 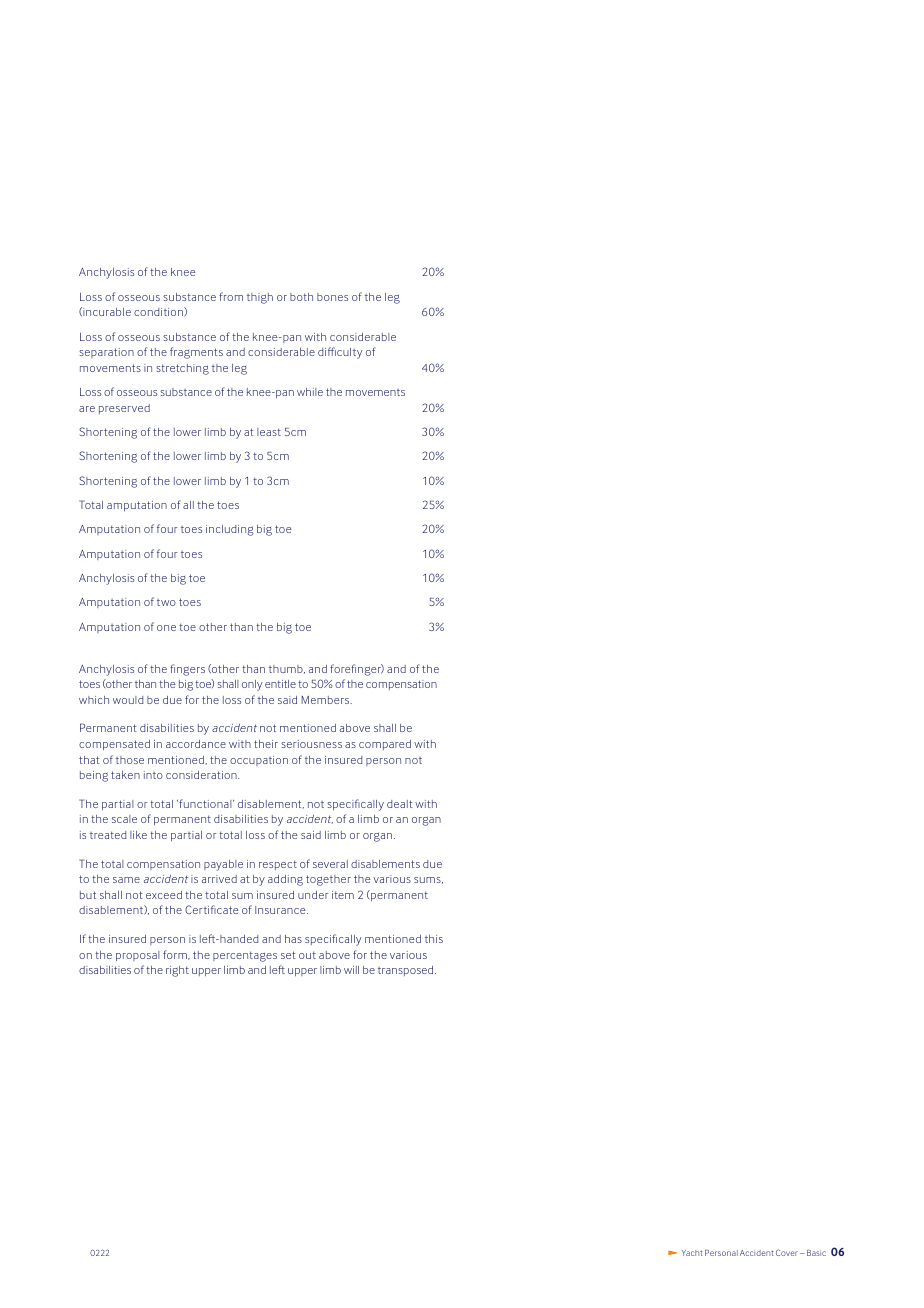 I want to click on thumb, so click(x=287, y=669).
